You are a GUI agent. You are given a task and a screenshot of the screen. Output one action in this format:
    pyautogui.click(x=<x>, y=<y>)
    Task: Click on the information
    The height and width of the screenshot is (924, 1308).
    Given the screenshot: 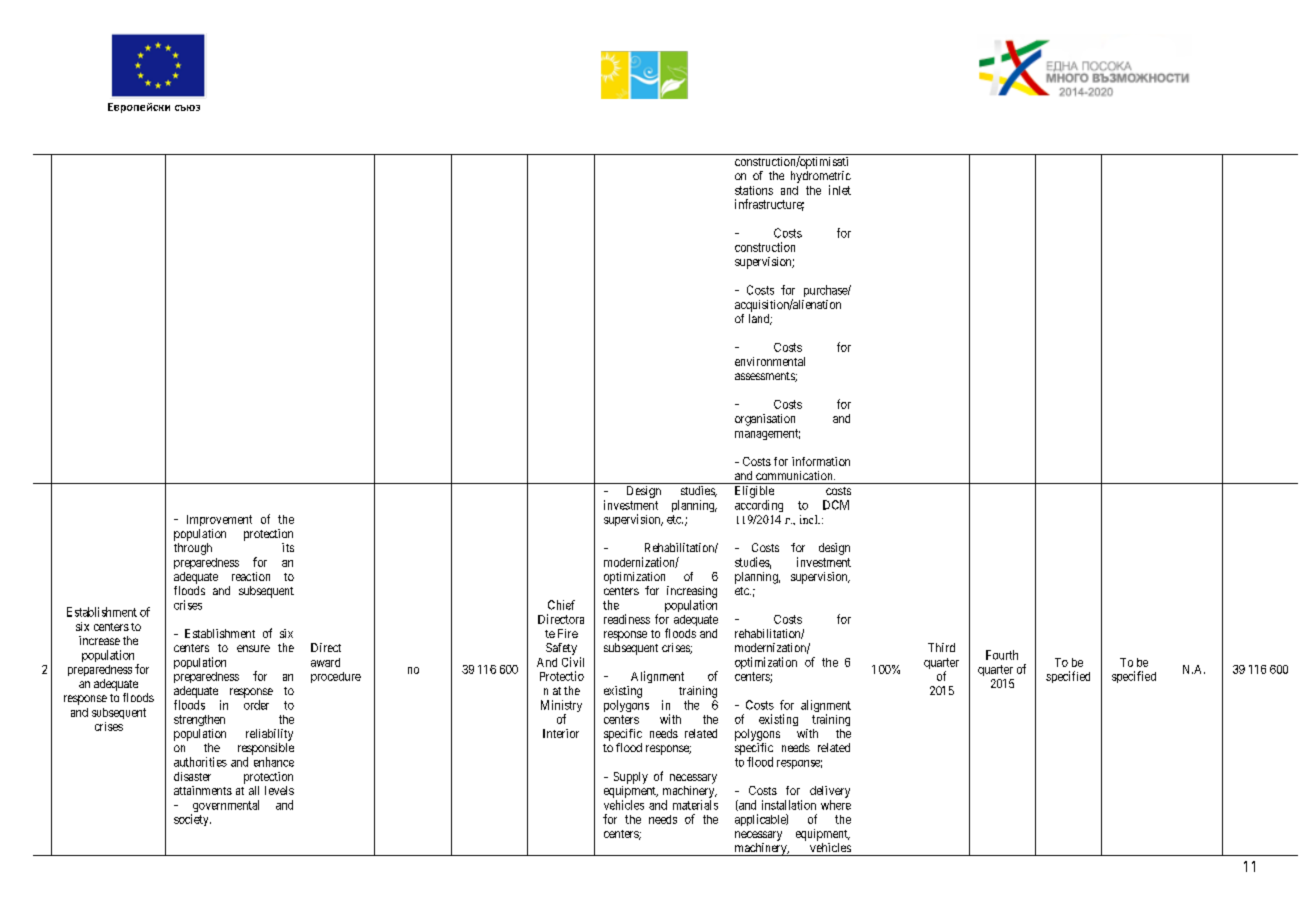 What is the action you would take?
    pyautogui.click(x=821, y=461)
